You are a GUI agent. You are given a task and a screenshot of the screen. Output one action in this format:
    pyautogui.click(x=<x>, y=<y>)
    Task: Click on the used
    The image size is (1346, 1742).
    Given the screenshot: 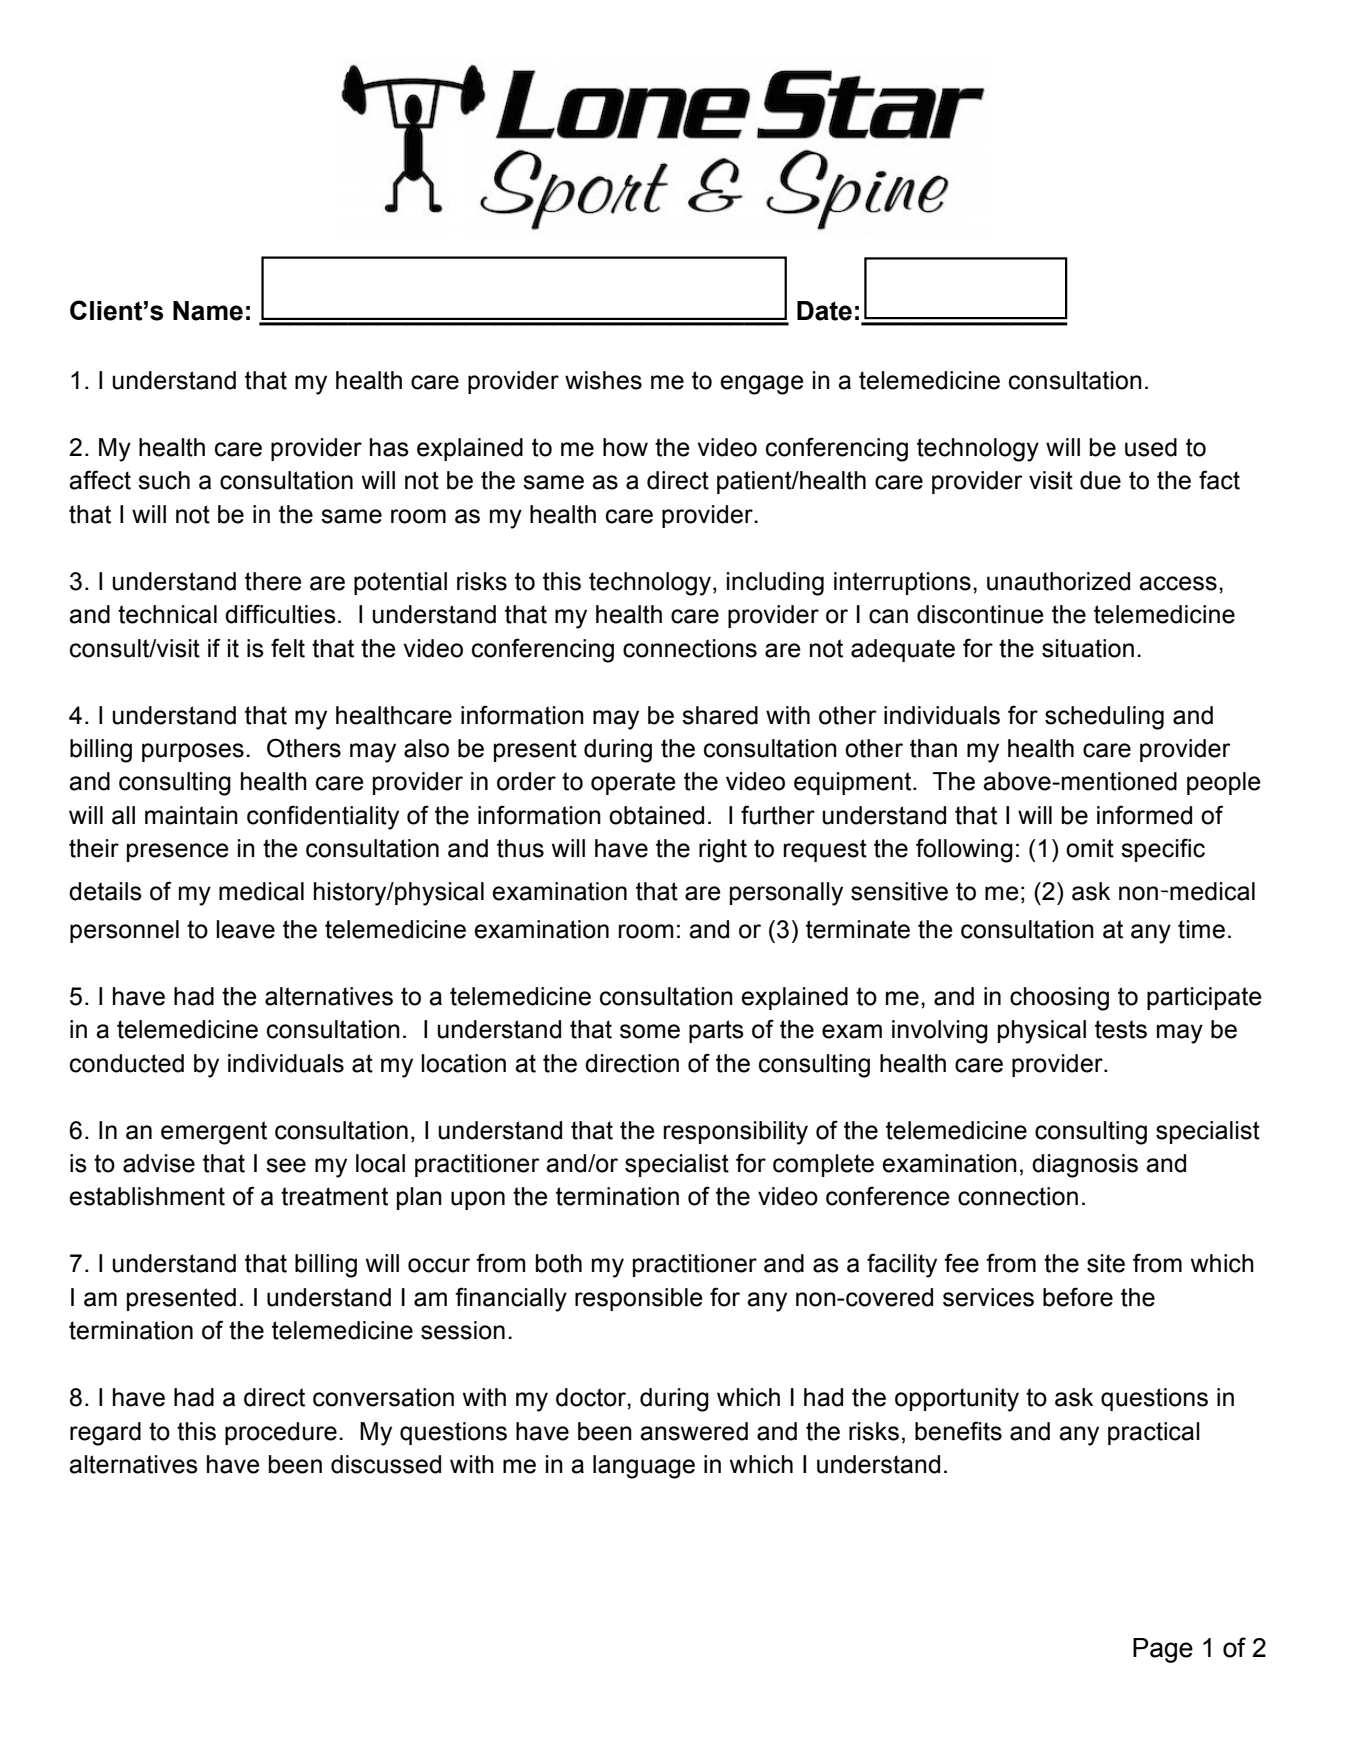 What is the action you would take?
    pyautogui.click(x=1151, y=447)
